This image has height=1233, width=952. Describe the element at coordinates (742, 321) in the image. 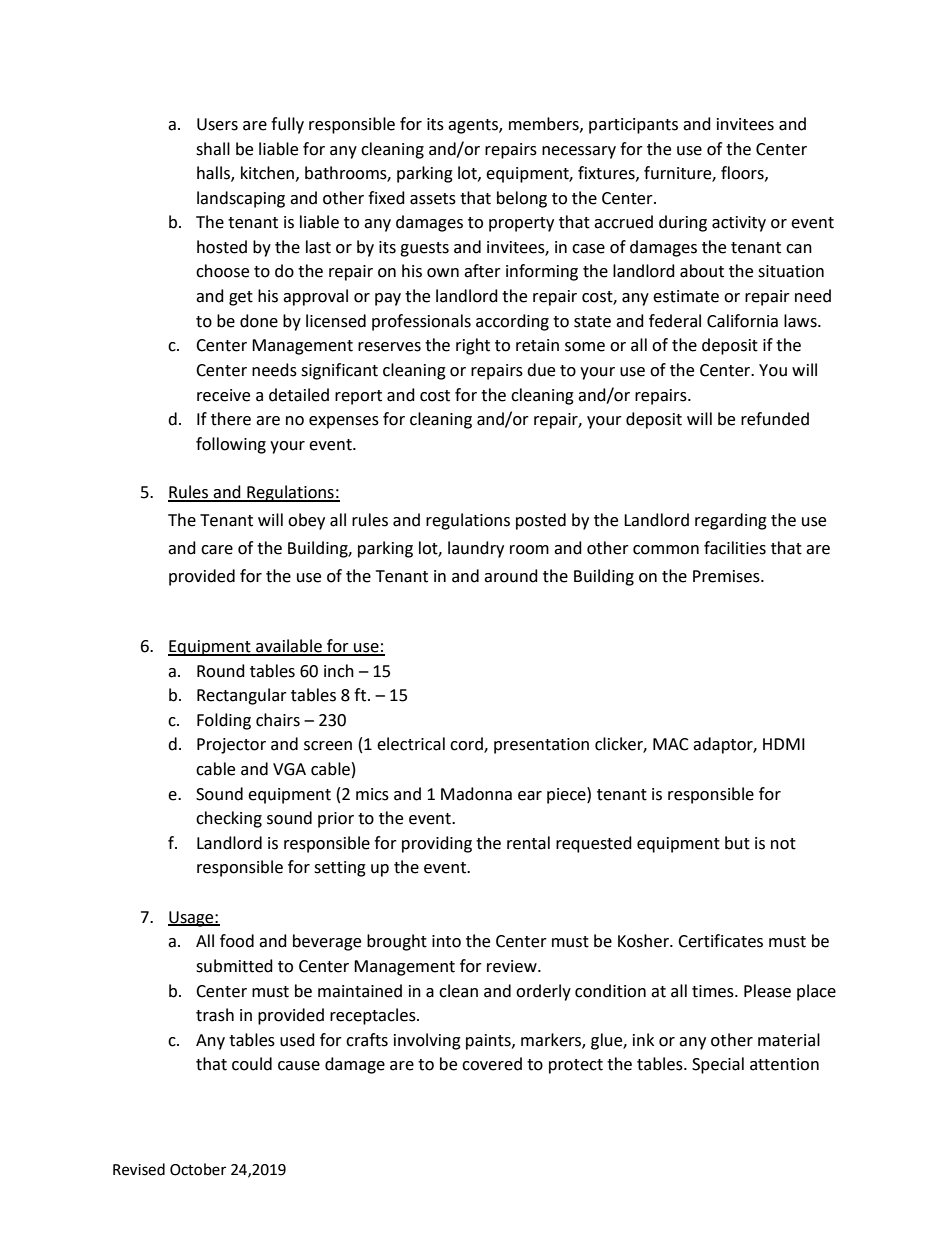

I see `California` at that location.
